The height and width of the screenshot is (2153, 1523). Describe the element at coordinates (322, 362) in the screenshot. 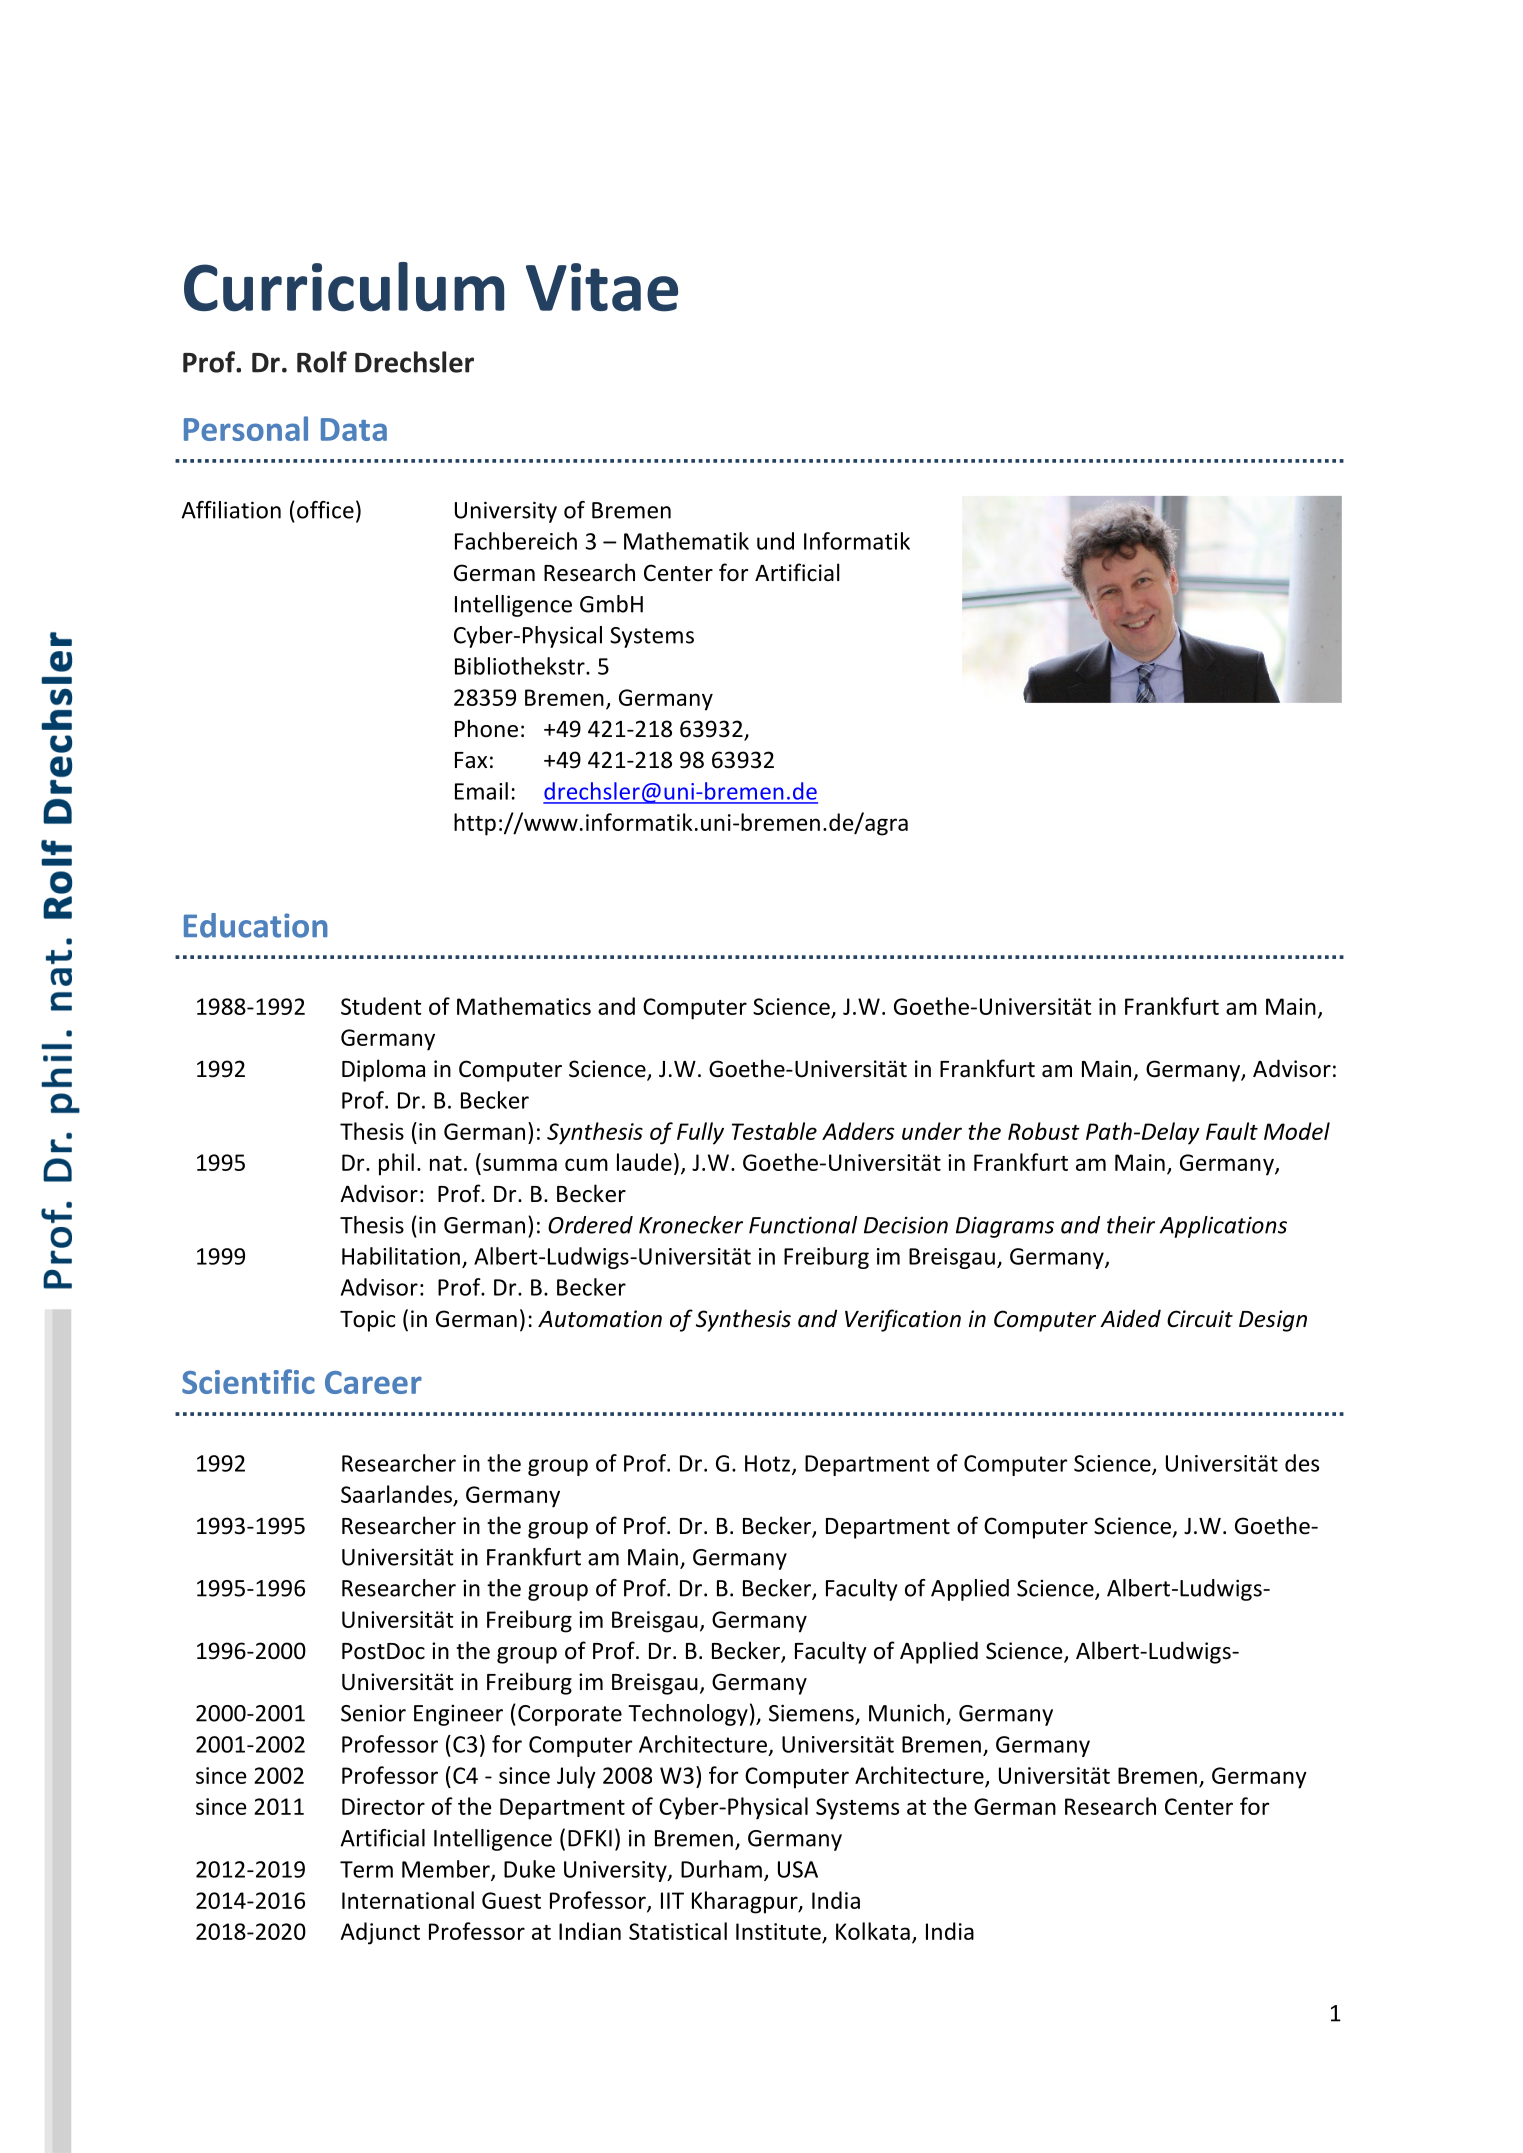

I see `Rolf` at that location.
